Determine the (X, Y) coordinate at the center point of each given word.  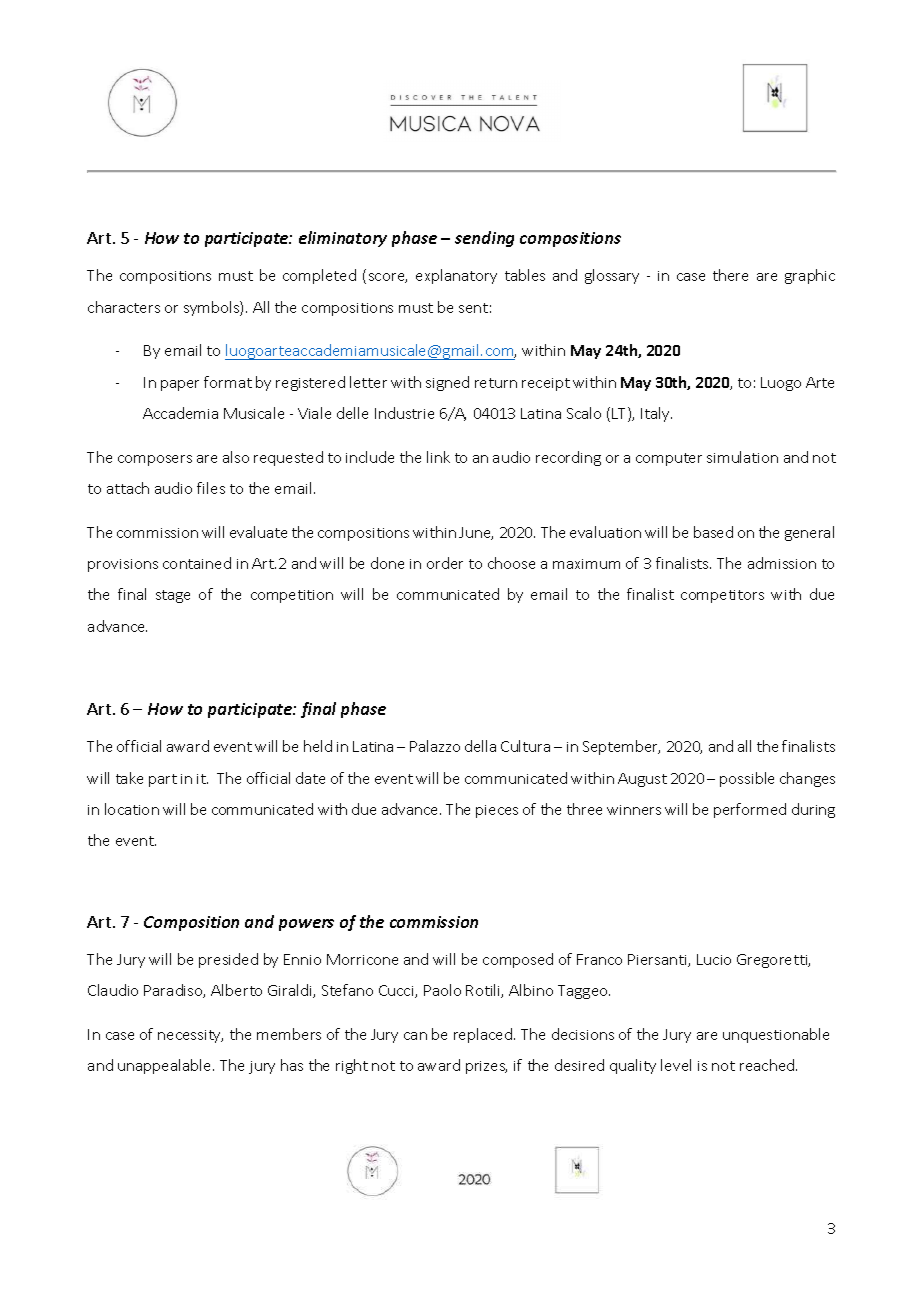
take (129, 778)
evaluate (258, 532)
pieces (497, 811)
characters (124, 307)
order (445, 563)
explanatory (456, 276)
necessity (190, 1036)
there (730, 275)
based (713, 532)
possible (747, 779)
